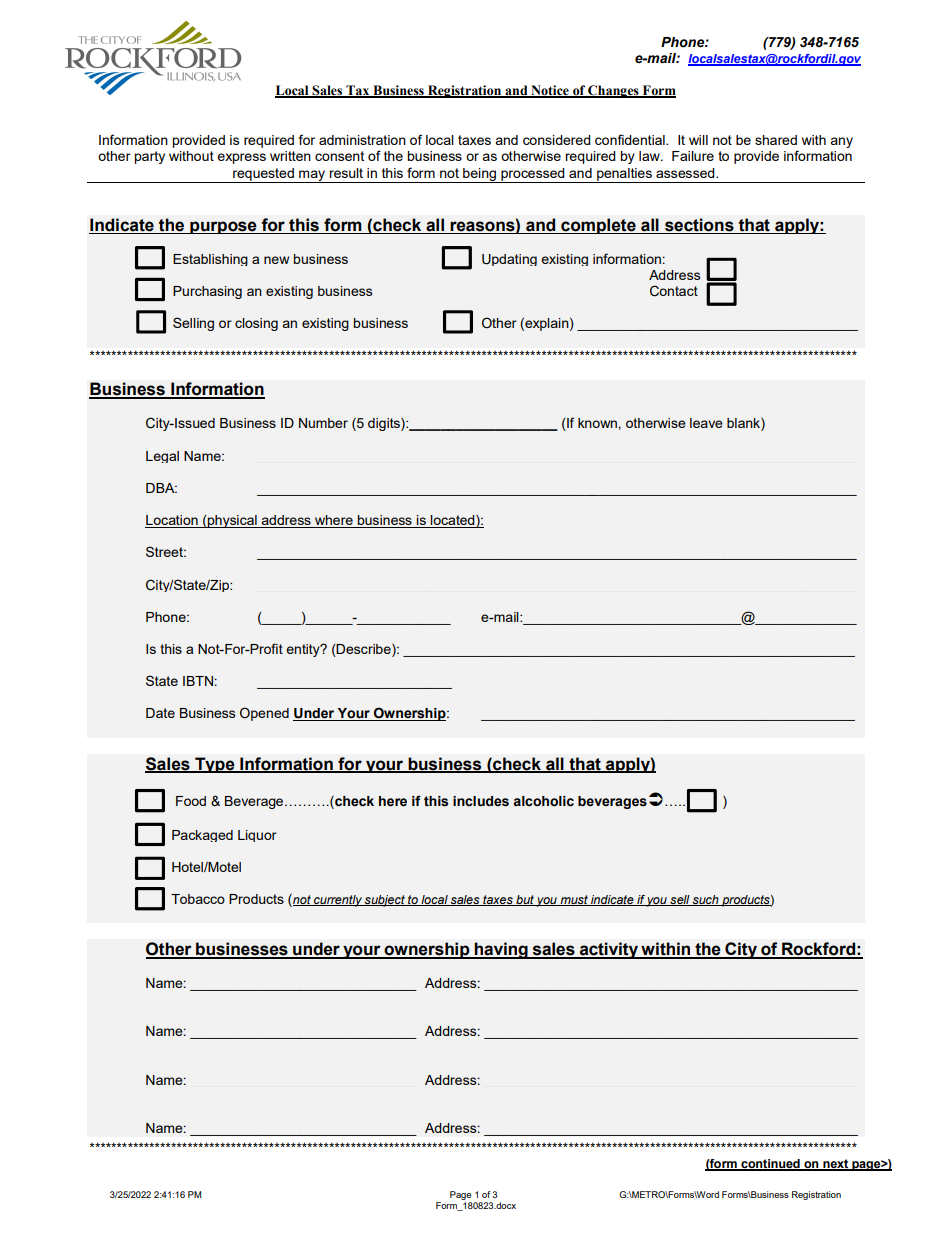 Image resolution: width=952 pixels, height=1233 pixels. Describe the element at coordinates (338, 901) in the page. I see `currently` at that location.
